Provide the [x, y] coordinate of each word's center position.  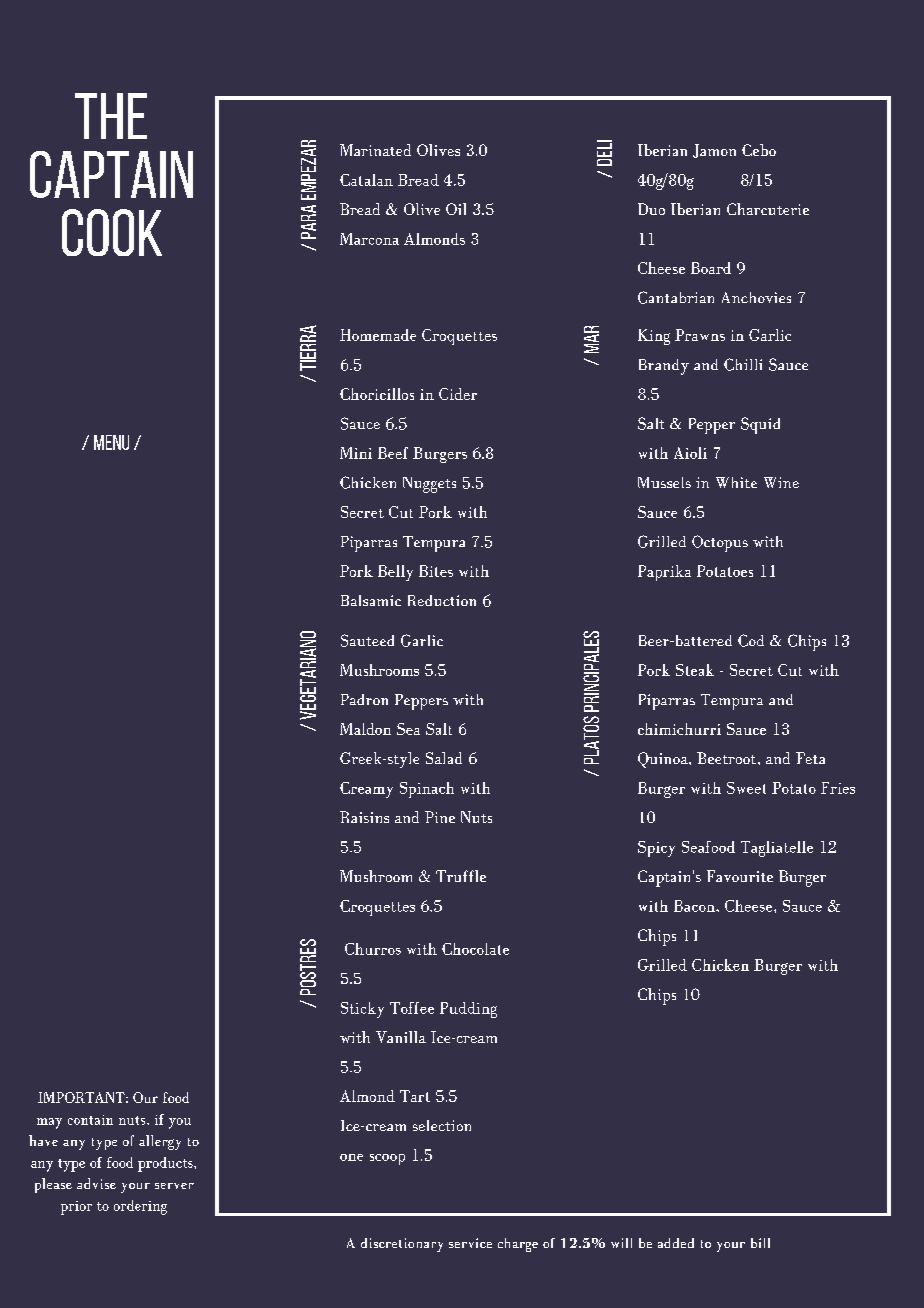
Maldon [365, 729]
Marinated [375, 150]
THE [111, 116]
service [470, 1243]
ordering [140, 1207]
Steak [695, 670]
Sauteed [367, 640]
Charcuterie [768, 209]
